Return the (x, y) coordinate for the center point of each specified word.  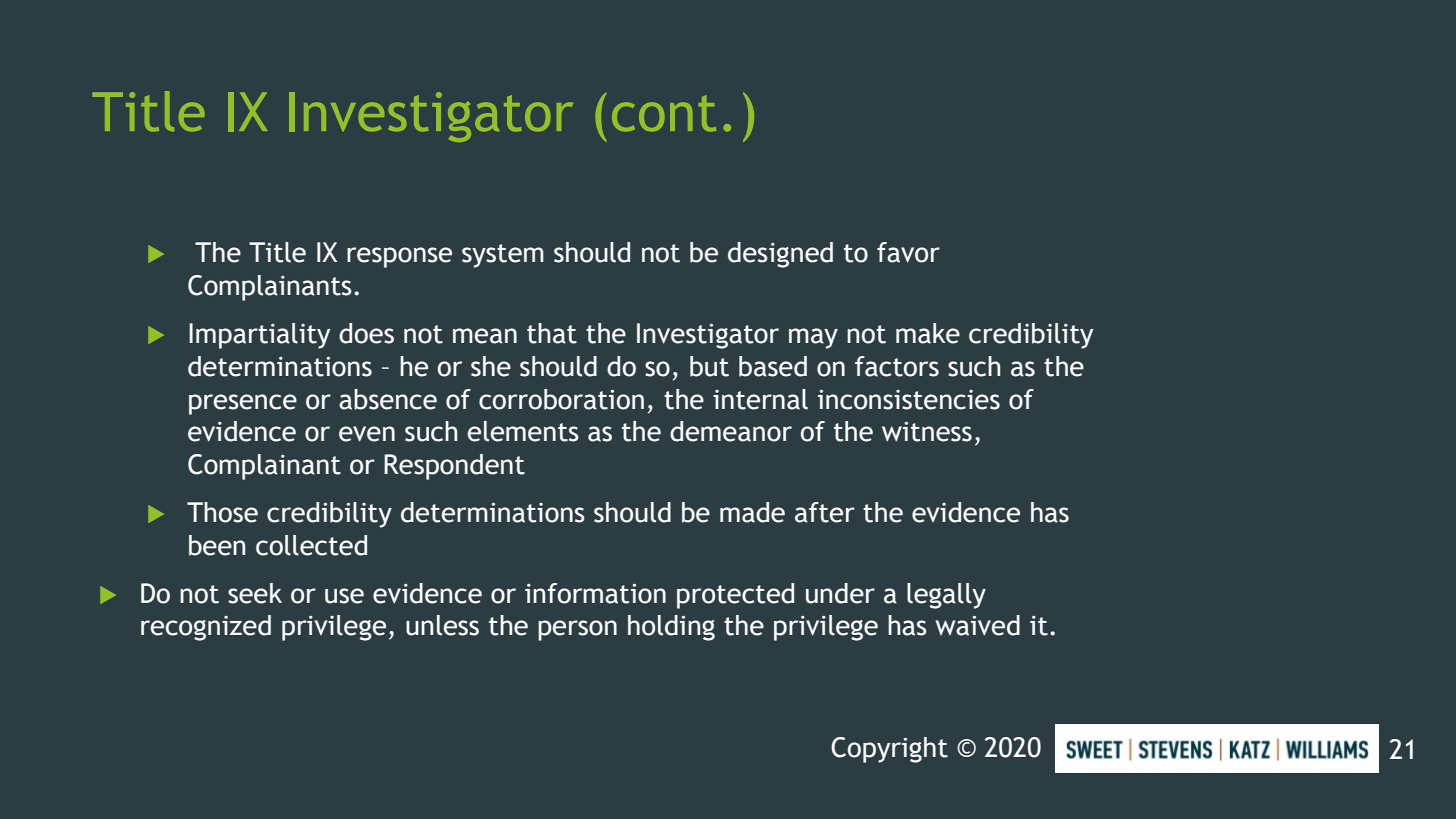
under (840, 593)
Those (222, 512)
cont (664, 113)
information (595, 593)
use (344, 596)
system (503, 256)
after (825, 512)
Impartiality (259, 336)
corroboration (561, 399)
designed (780, 255)
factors (897, 366)
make (928, 333)
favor (908, 252)
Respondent (454, 467)
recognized (206, 628)
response (399, 257)
